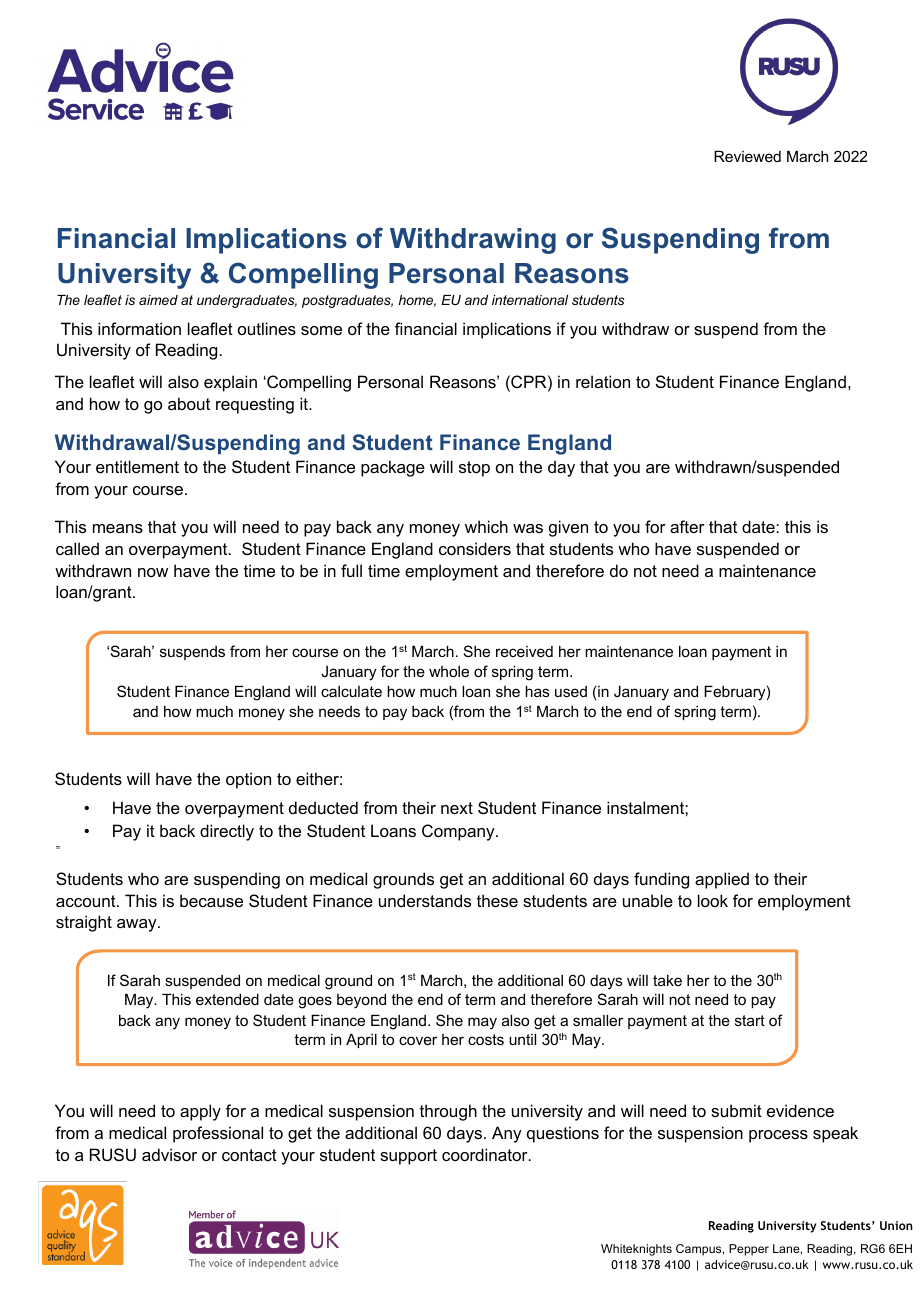 This screenshot has width=924, height=1308. I want to click on international, so click(530, 300).
